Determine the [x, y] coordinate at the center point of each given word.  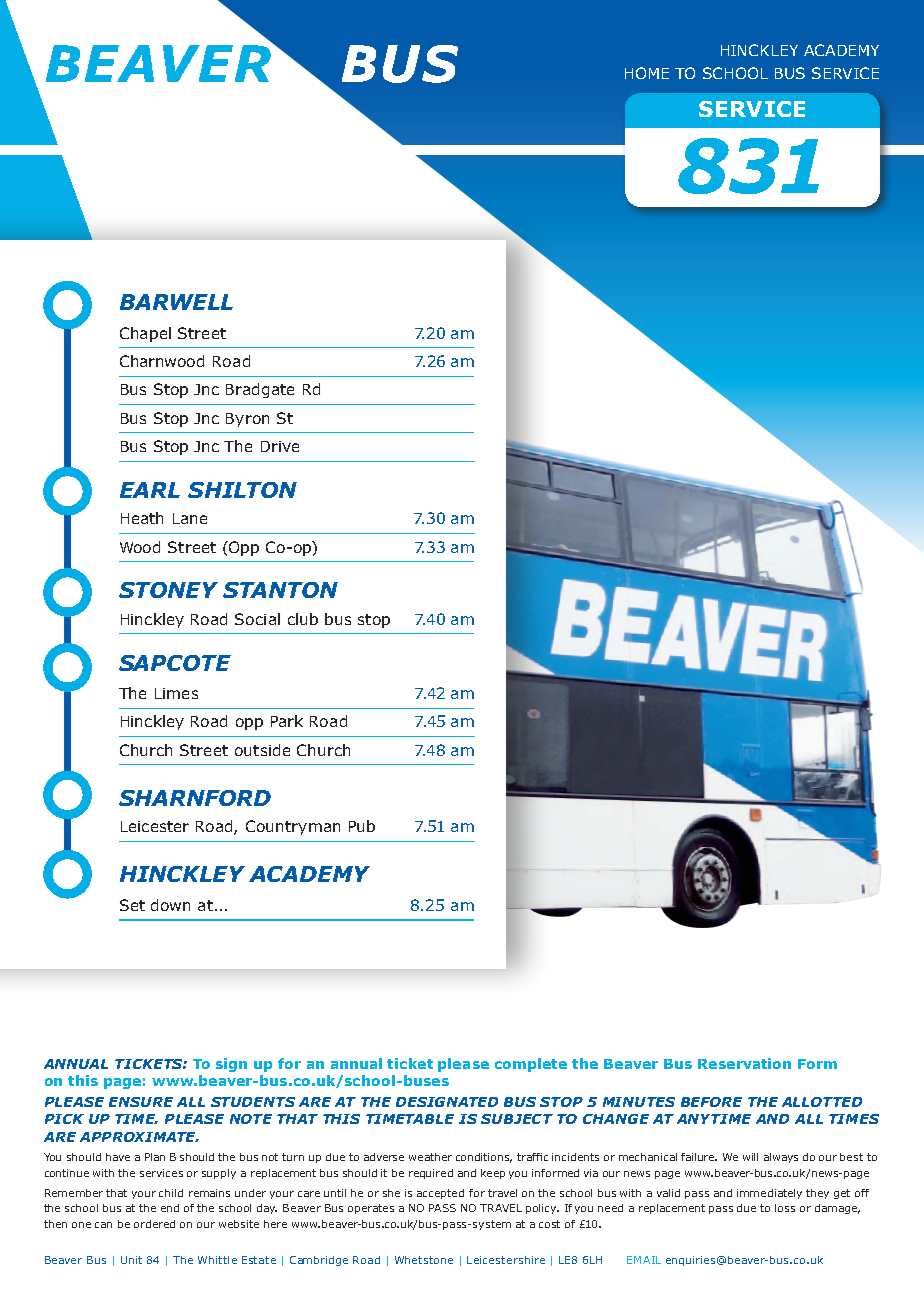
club [303, 619]
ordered [154, 1224]
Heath [142, 518]
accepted [440, 1194]
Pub [362, 826]
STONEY [168, 590]
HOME [647, 73]
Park [287, 721]
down [170, 905]
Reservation [744, 1063]
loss [785, 1208]
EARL [150, 490]
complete [531, 1065]
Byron [247, 420]
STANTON [280, 590]
